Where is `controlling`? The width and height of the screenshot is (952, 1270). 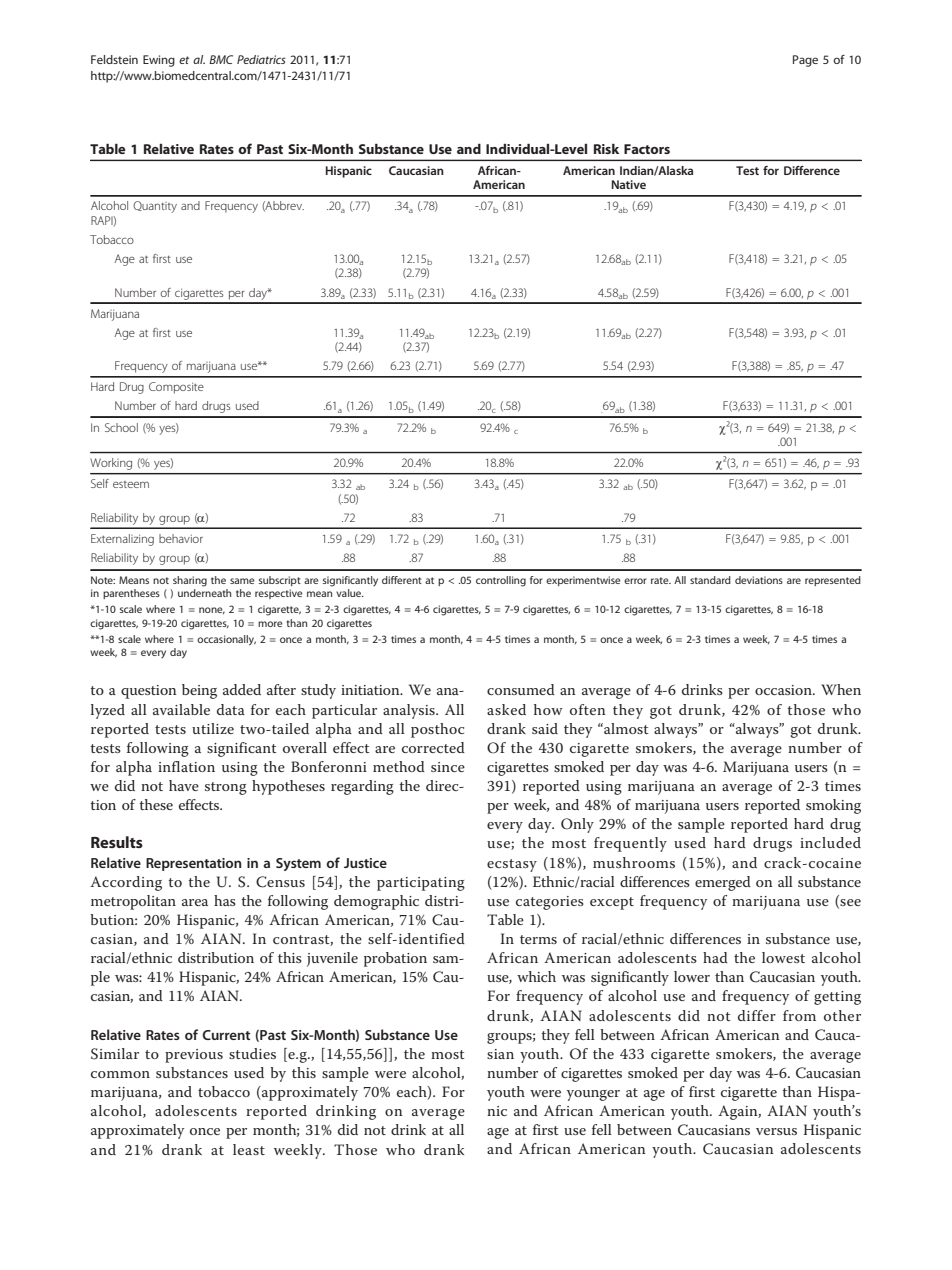
controlling is located at coordinates (501, 581).
